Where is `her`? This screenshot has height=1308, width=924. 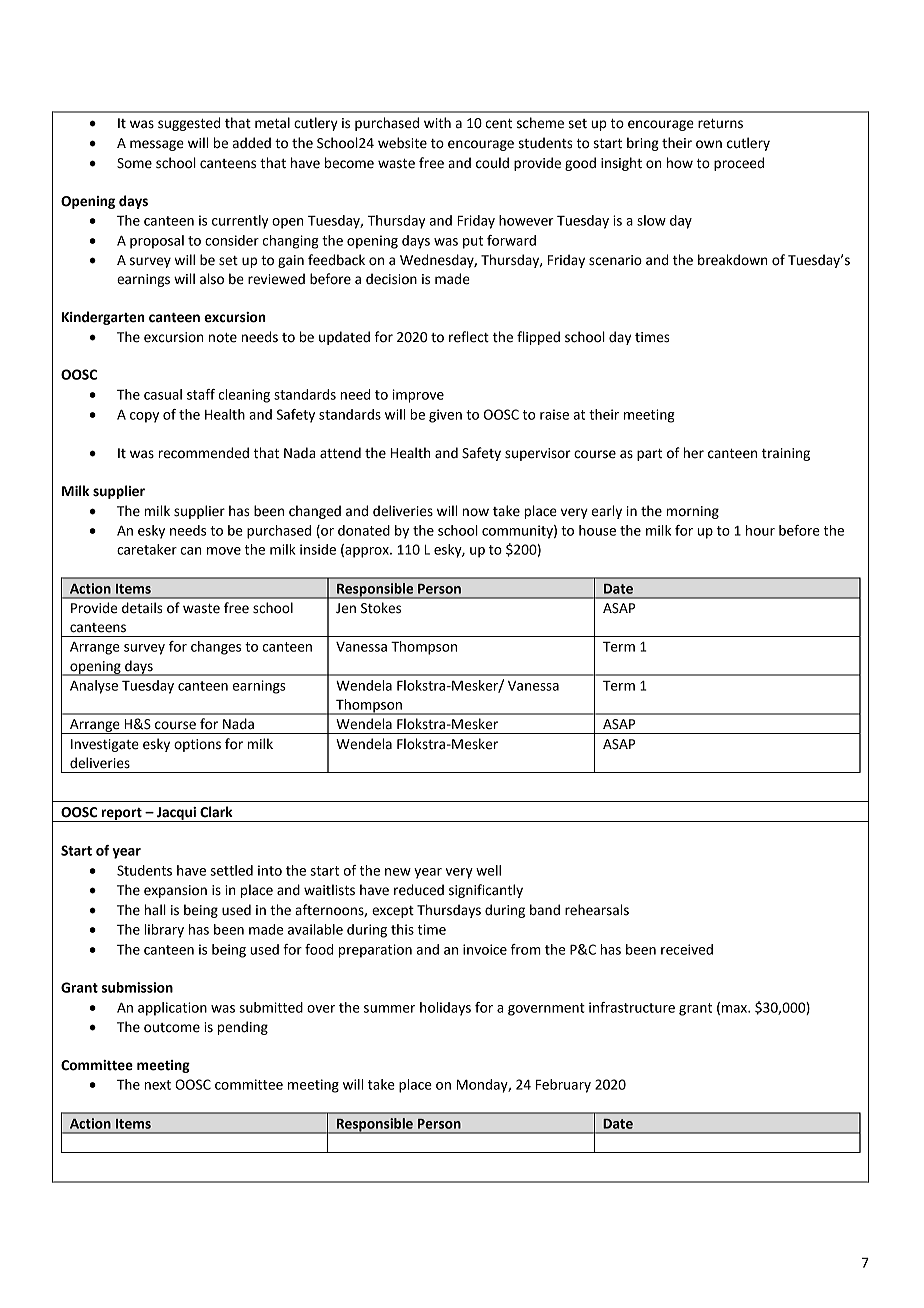
her is located at coordinates (693, 453).
